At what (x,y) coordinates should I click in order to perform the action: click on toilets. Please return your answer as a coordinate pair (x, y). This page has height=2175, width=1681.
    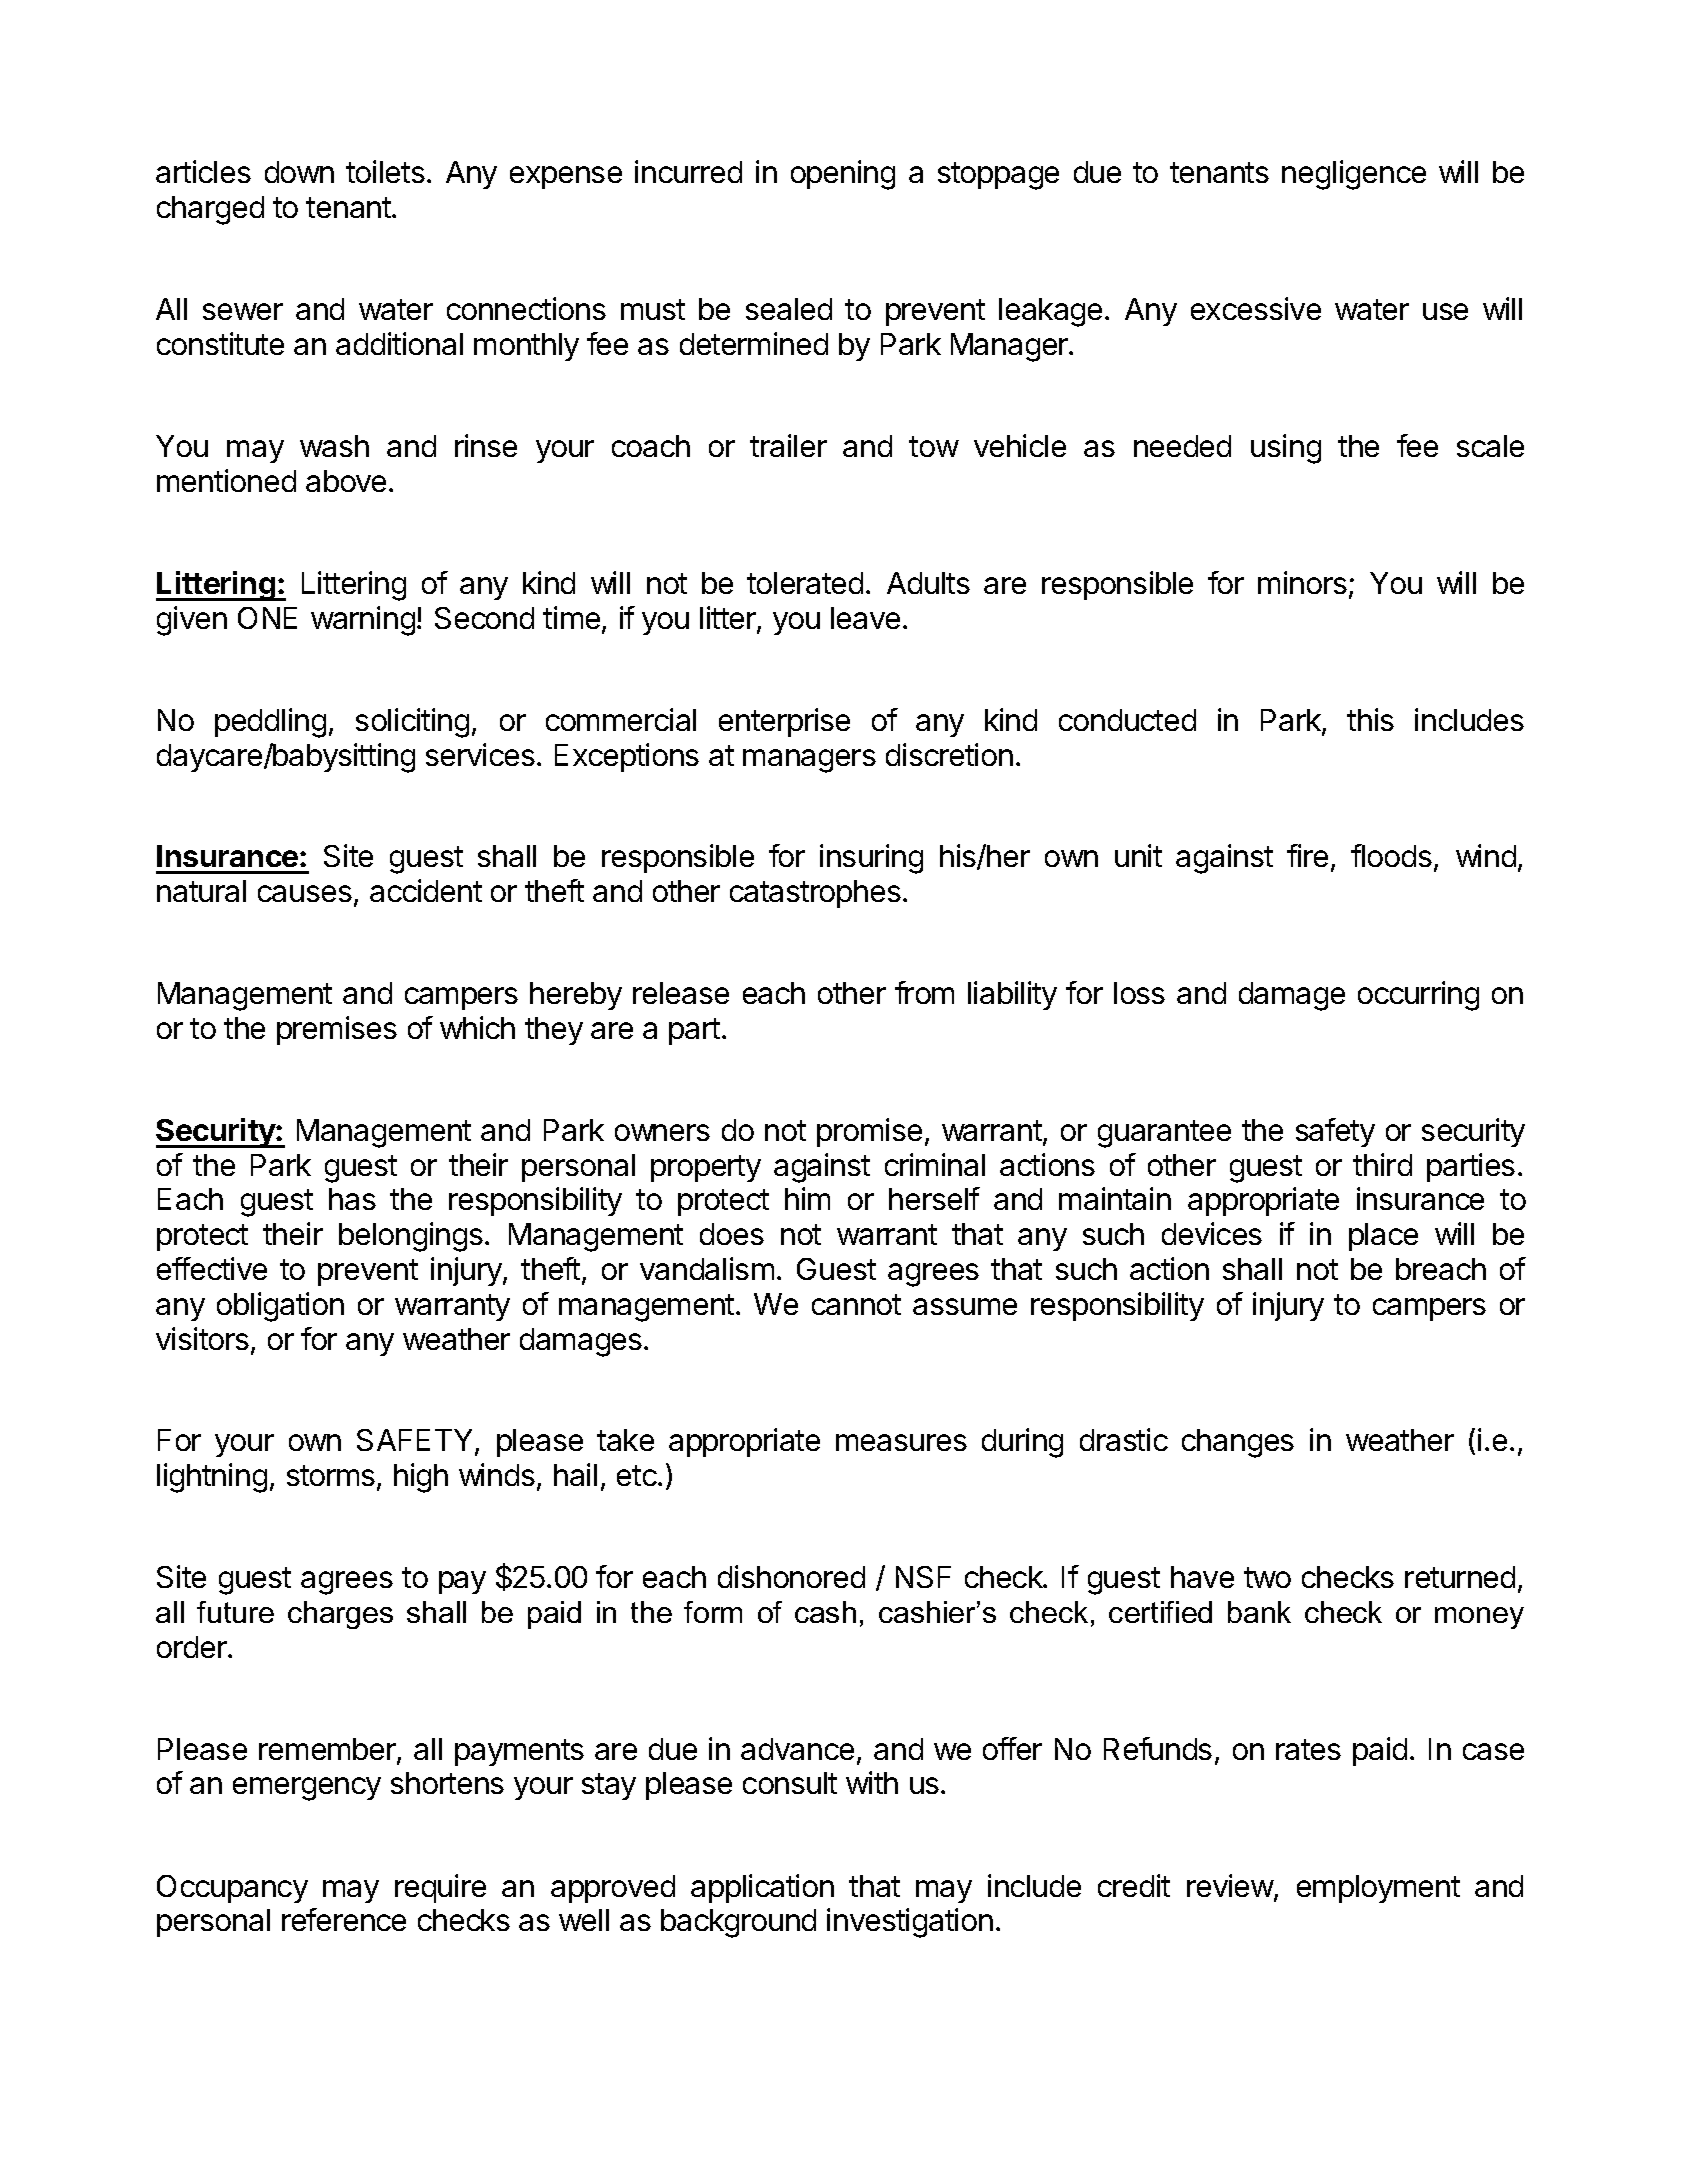
    Looking at the image, I should click on (385, 171).
